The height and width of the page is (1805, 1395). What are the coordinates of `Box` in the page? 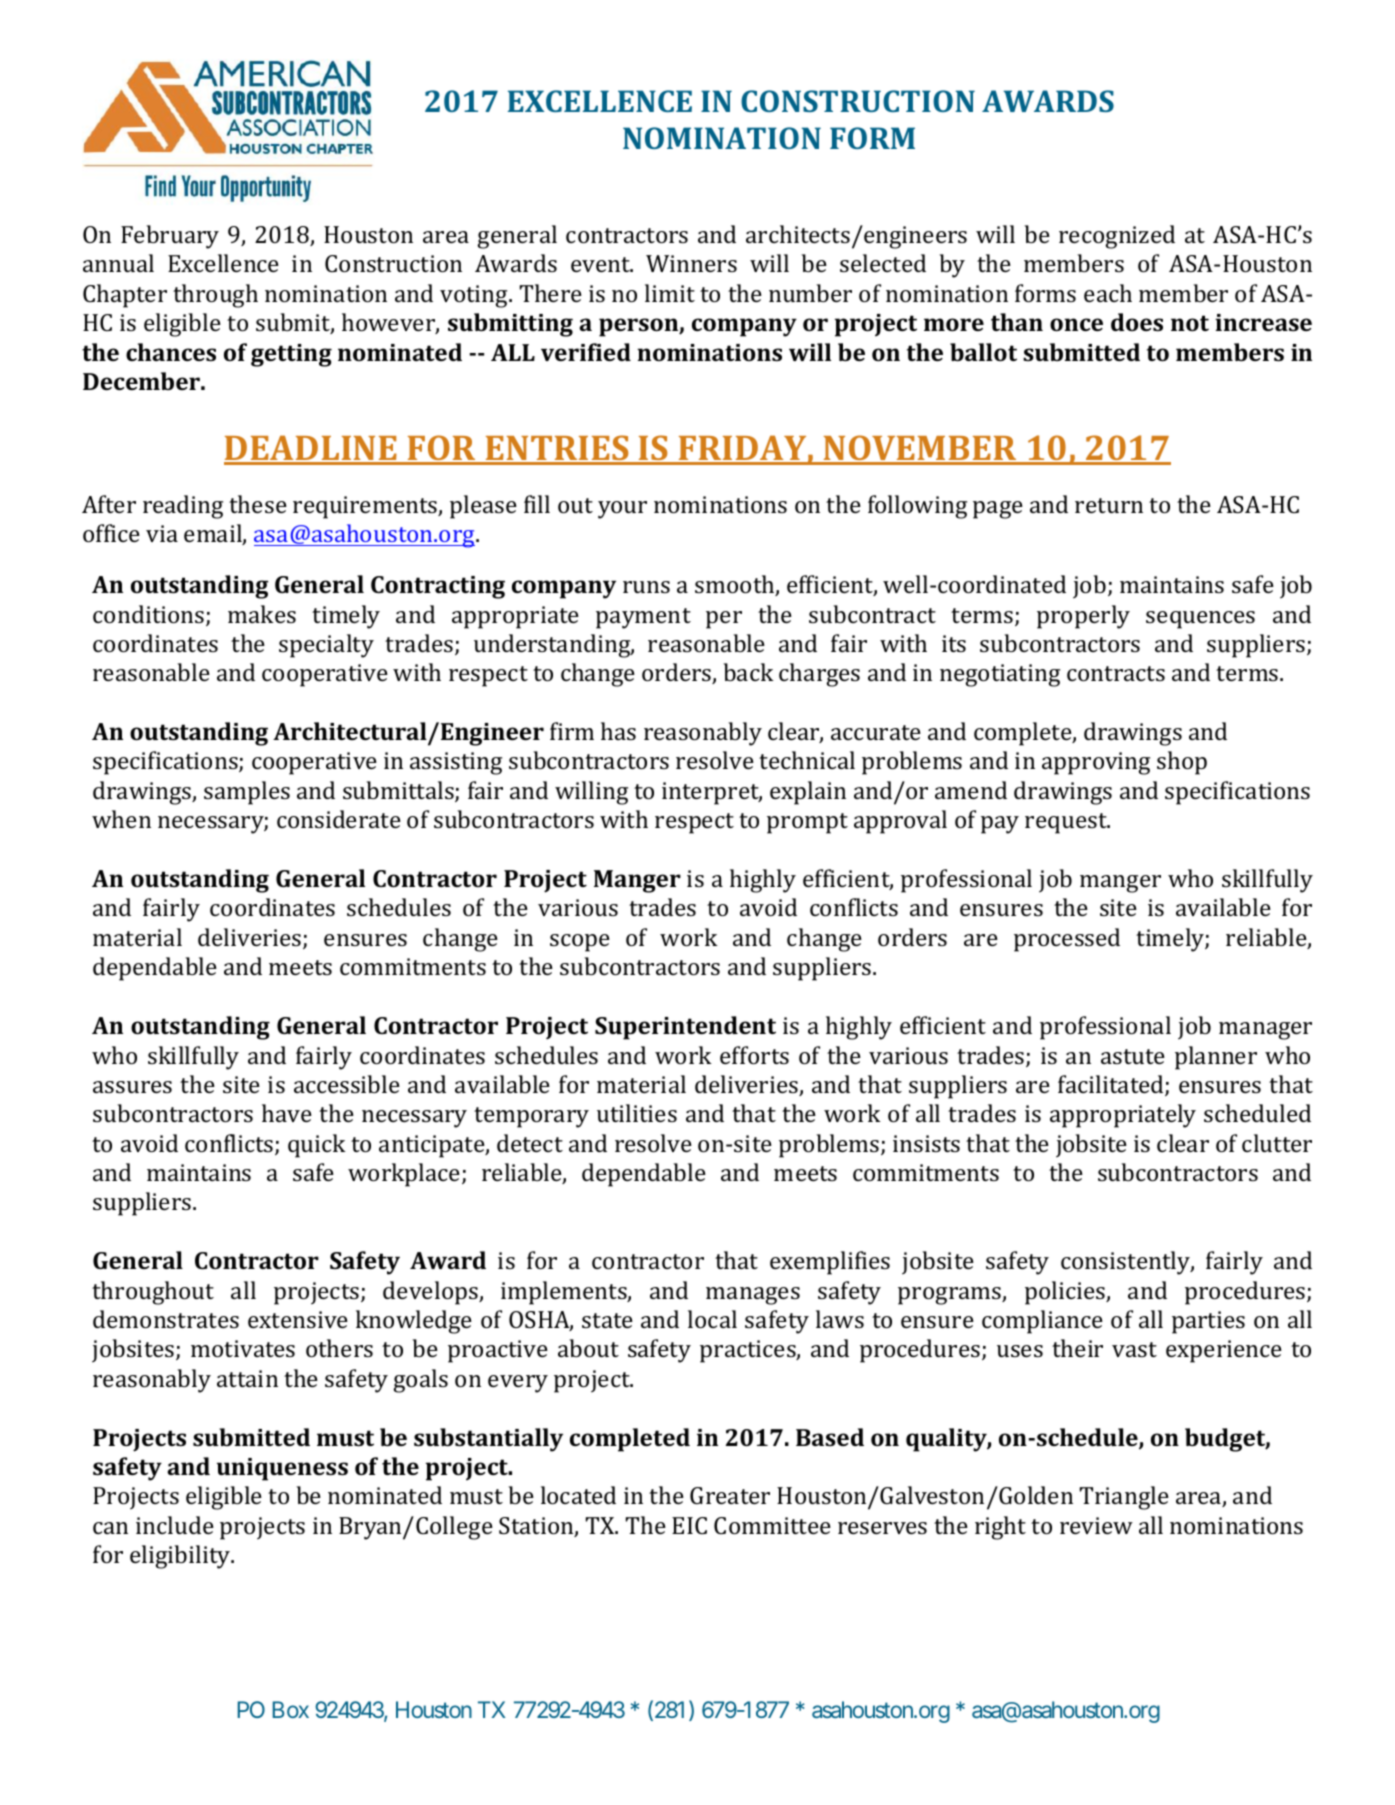 It's located at (291, 1709).
